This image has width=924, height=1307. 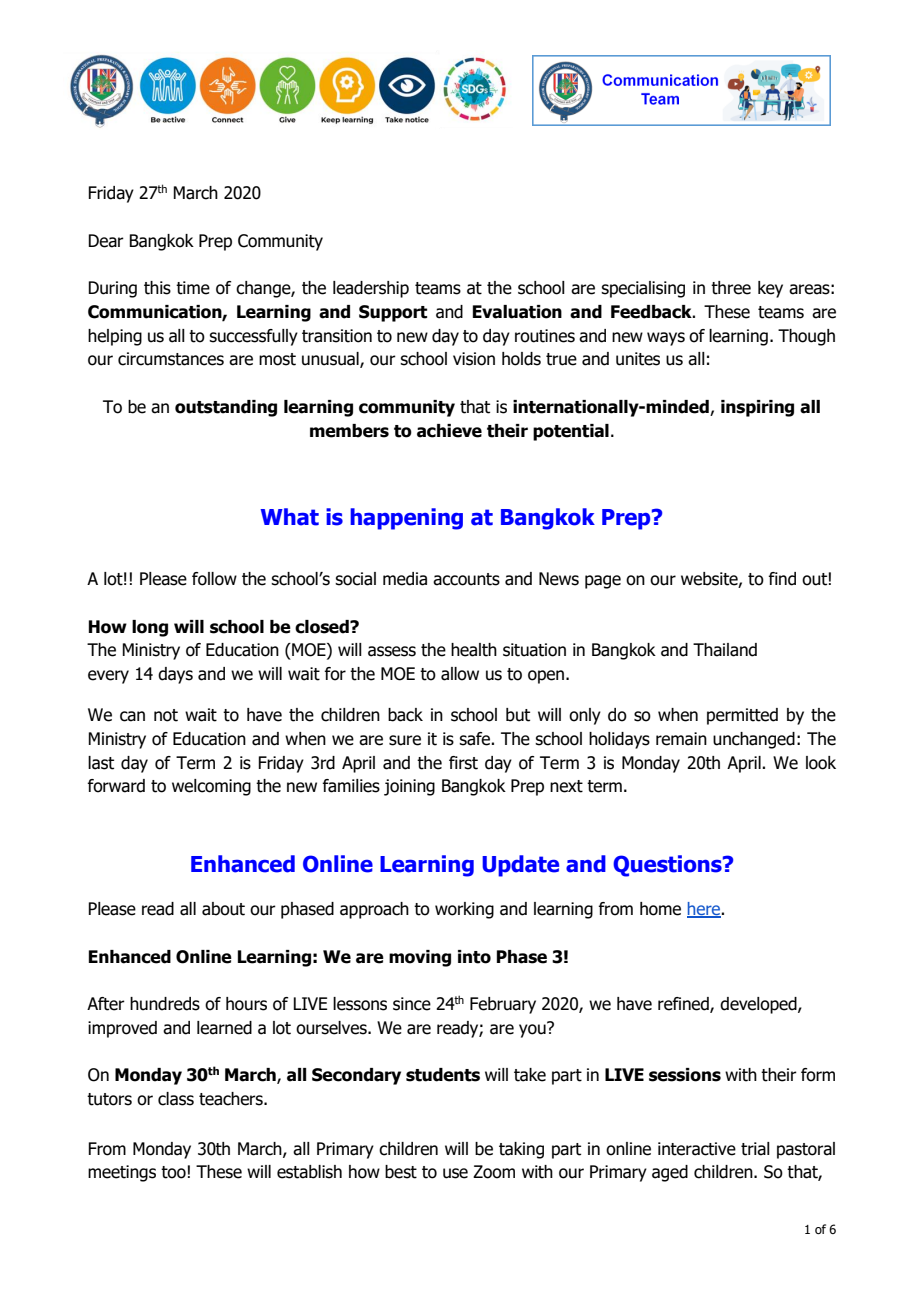 I want to click on working, so click(x=464, y=910).
